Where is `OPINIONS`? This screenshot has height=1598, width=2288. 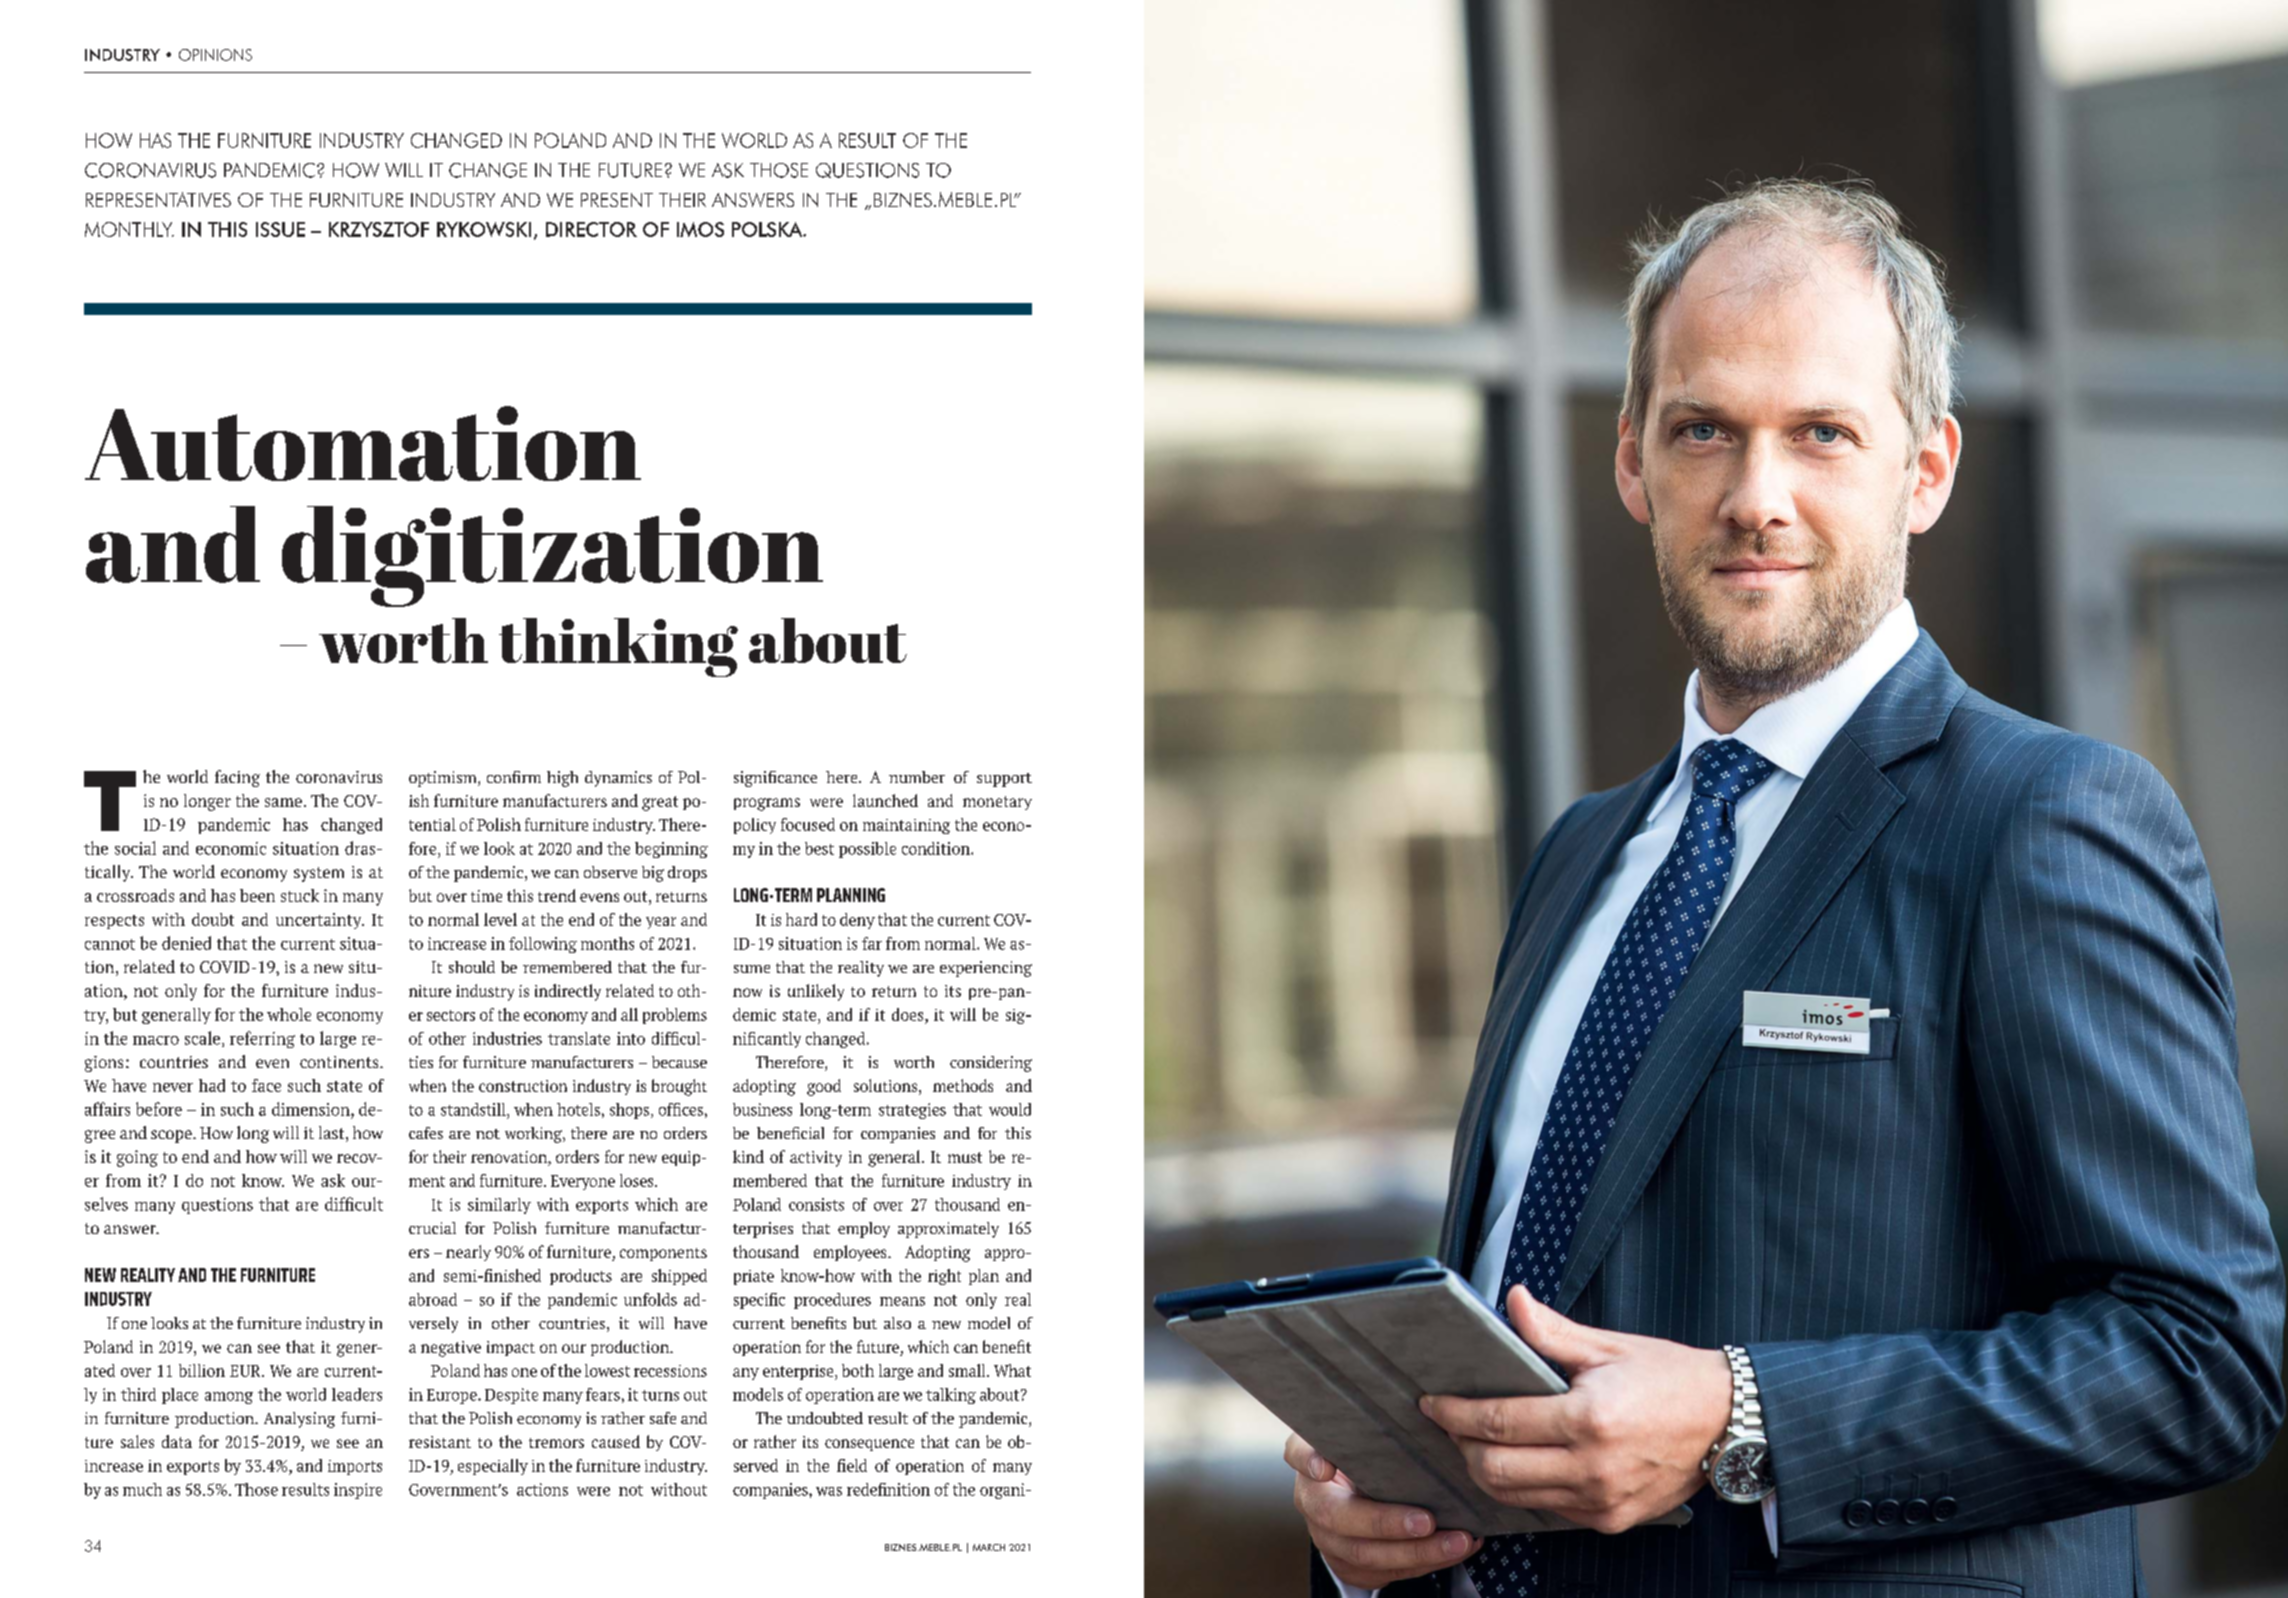 OPINIONS is located at coordinates (215, 55).
